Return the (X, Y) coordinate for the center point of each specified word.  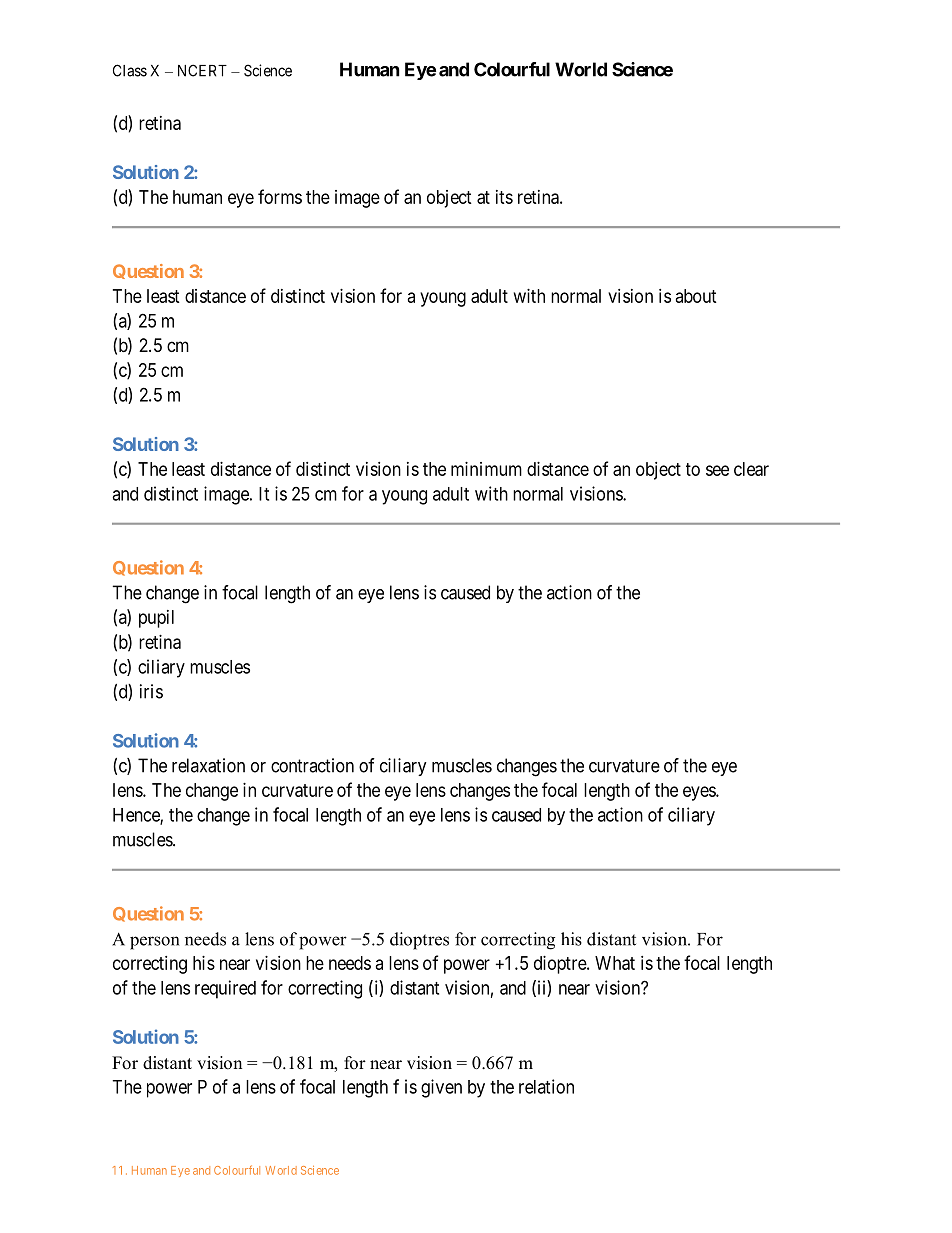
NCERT (202, 70)
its (504, 197)
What (615, 963)
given (441, 1088)
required (225, 989)
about (696, 296)
